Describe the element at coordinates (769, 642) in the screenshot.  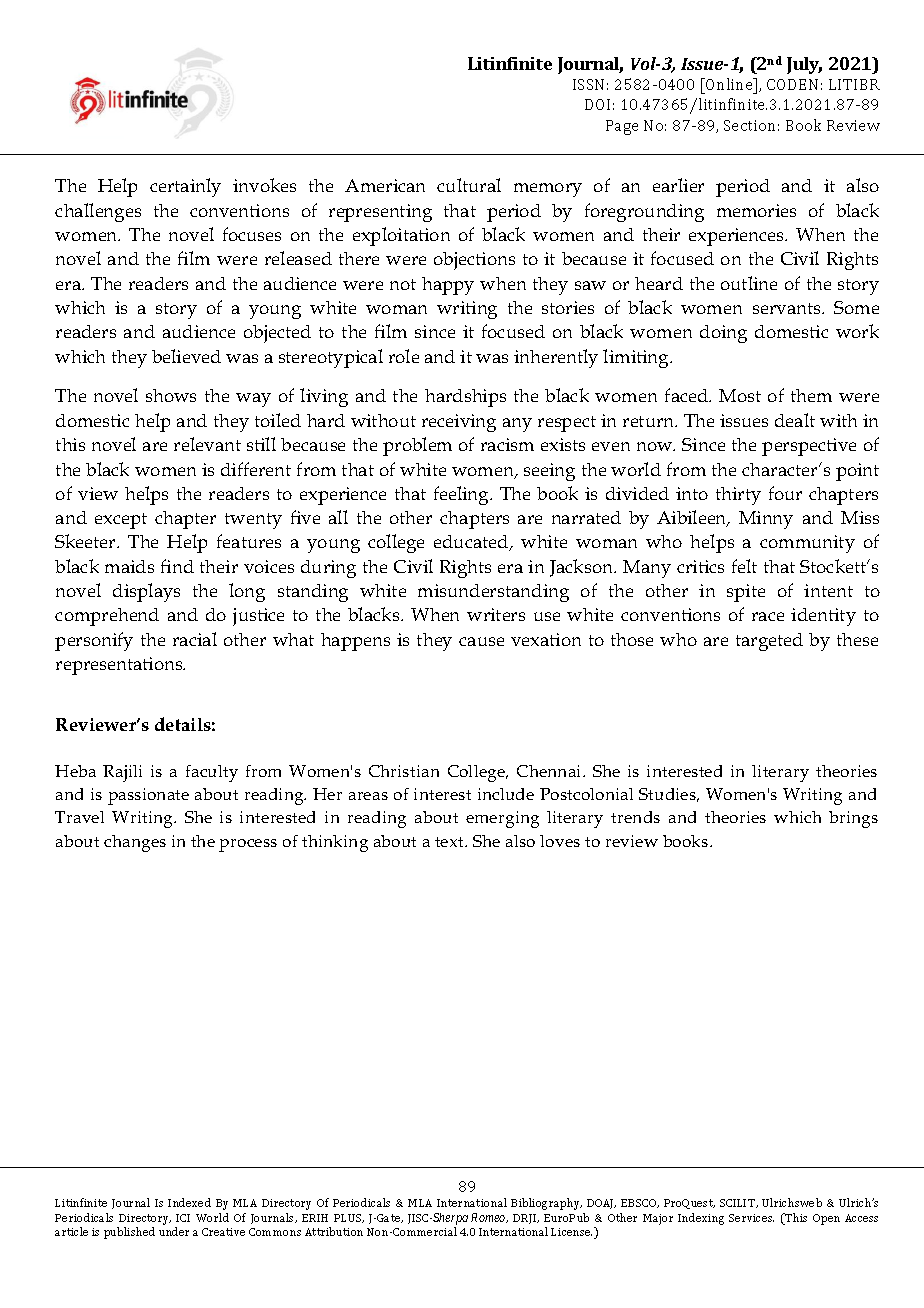
I see `targeted` at that location.
